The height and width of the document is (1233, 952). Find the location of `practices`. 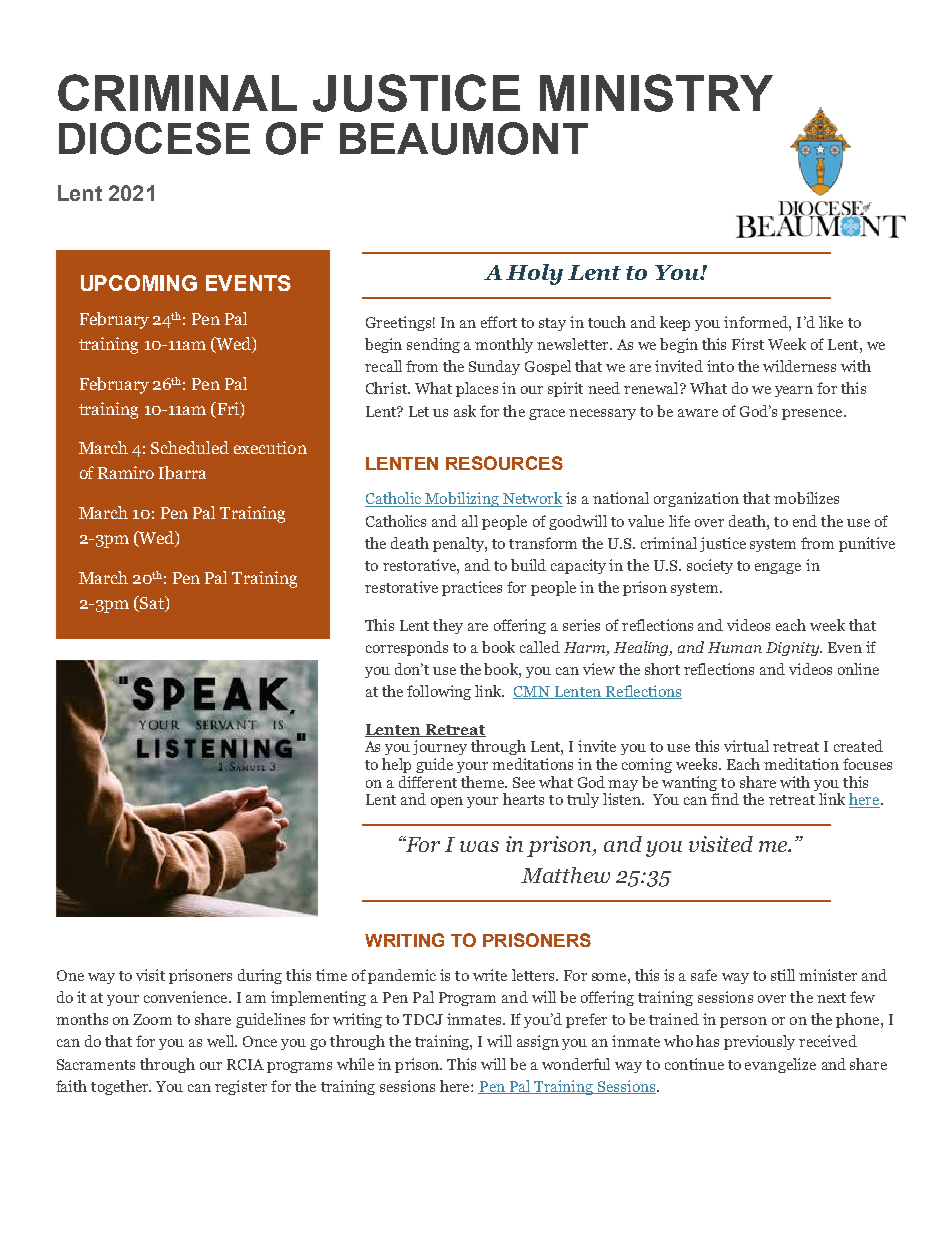

practices is located at coordinates (472, 588).
